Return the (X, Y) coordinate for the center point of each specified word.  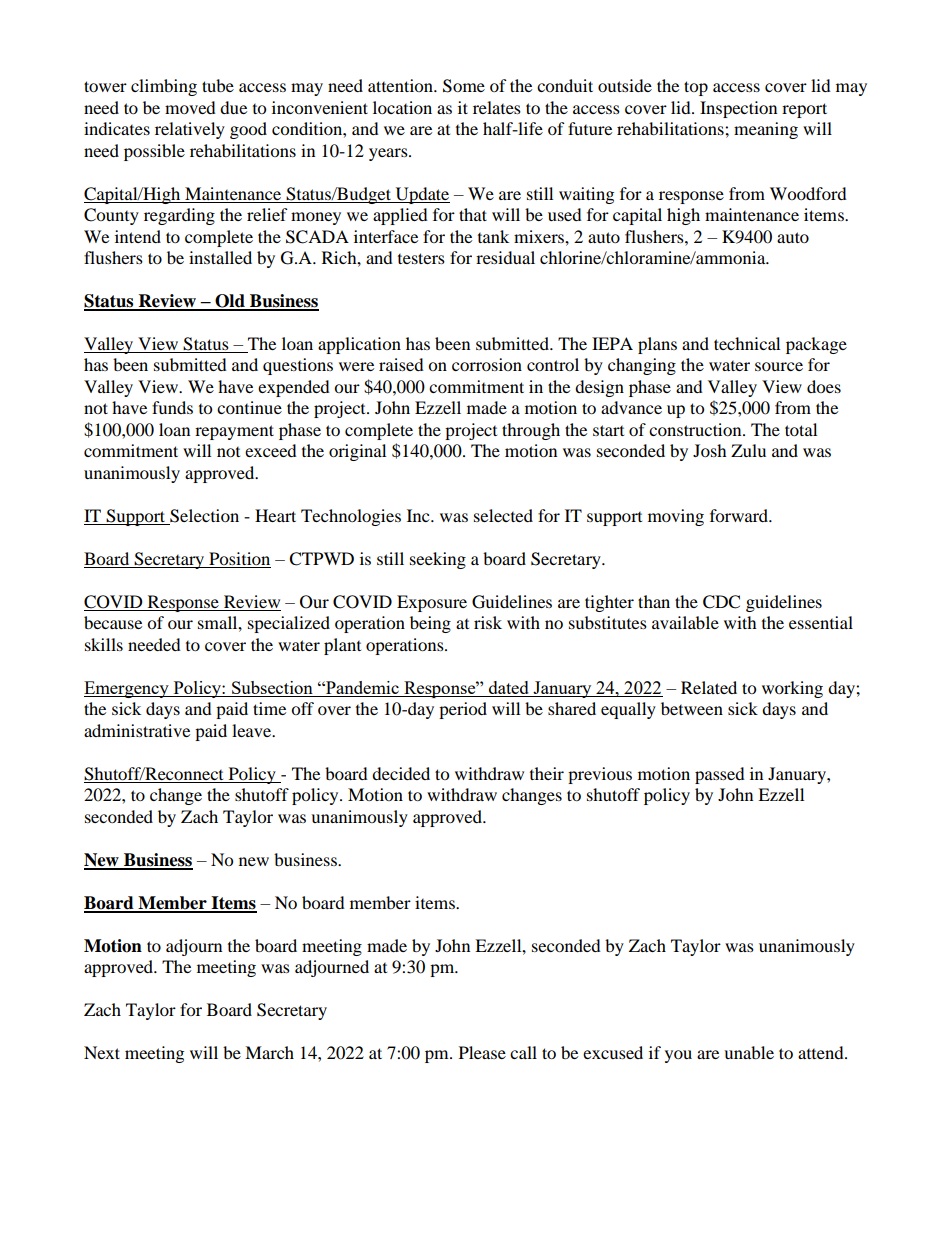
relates (497, 107)
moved (190, 107)
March (269, 1052)
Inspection (738, 109)
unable (749, 1052)
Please (482, 1052)
